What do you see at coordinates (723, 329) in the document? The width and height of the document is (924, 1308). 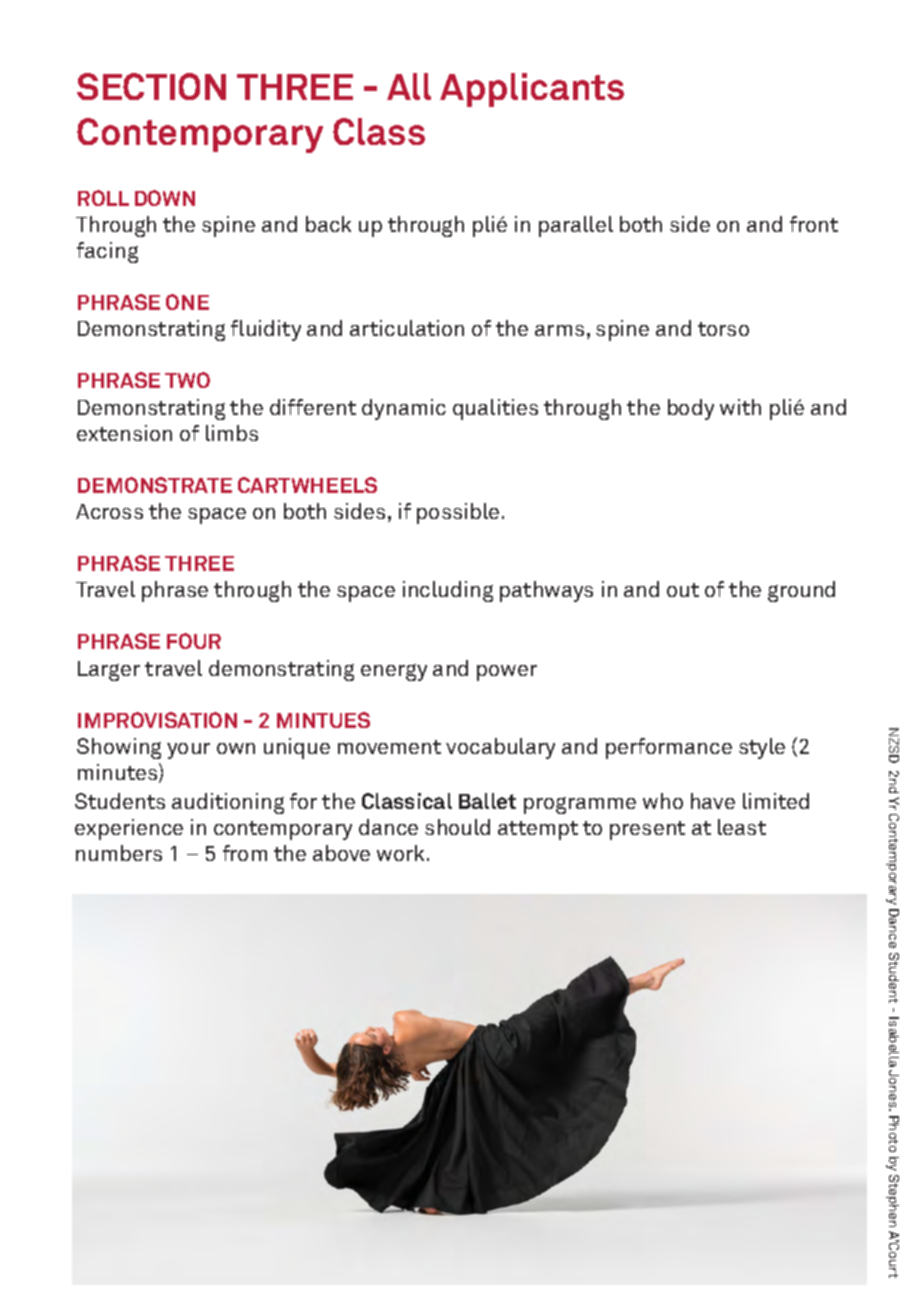 I see `torso` at bounding box center [723, 329].
